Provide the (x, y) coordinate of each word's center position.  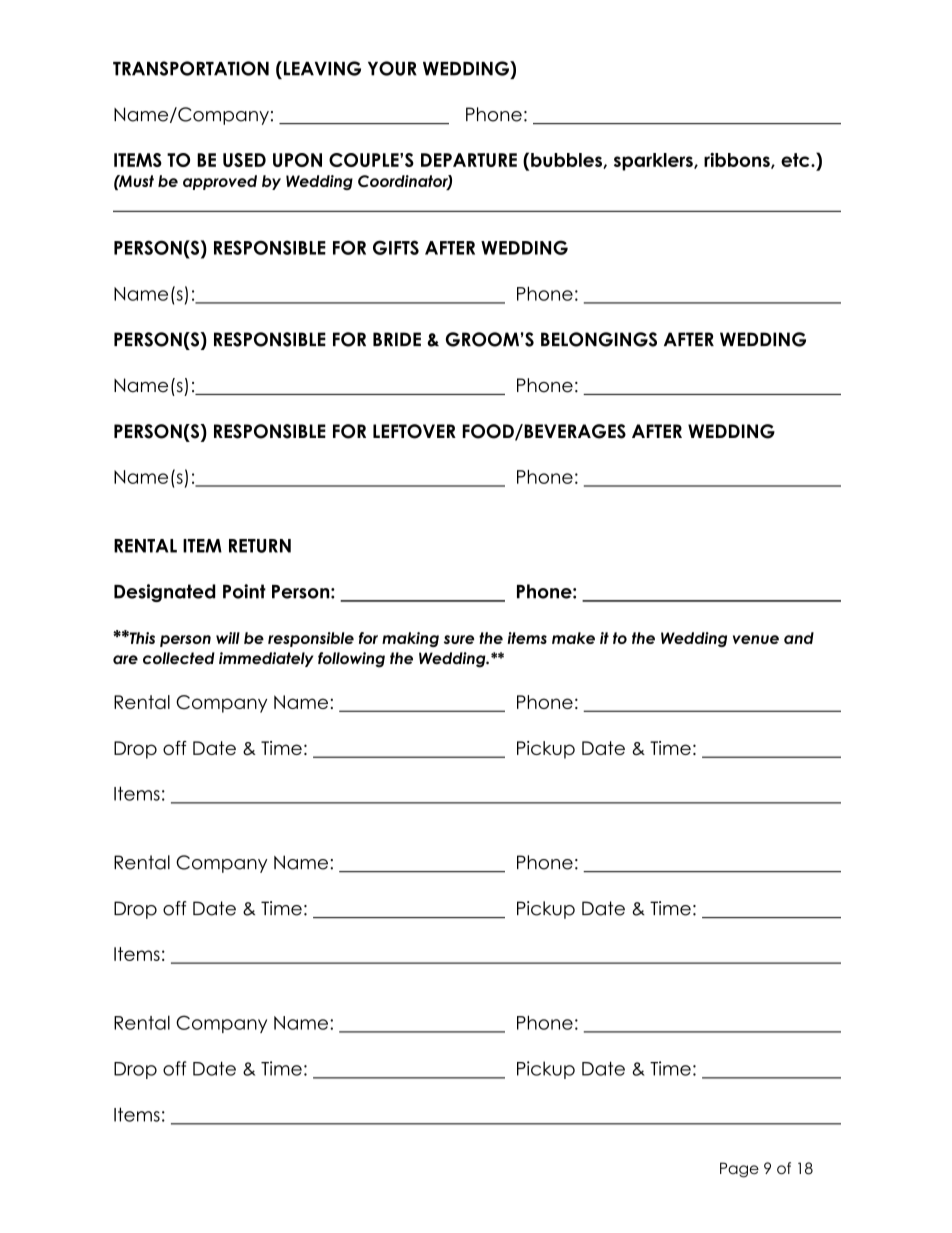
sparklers (654, 162)
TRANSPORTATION (191, 68)
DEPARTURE (469, 160)
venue (756, 639)
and (799, 638)
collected (179, 658)
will (228, 638)
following (351, 660)
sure (459, 639)
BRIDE (397, 339)
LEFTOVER (414, 431)
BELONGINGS (599, 339)
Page (739, 1170)
